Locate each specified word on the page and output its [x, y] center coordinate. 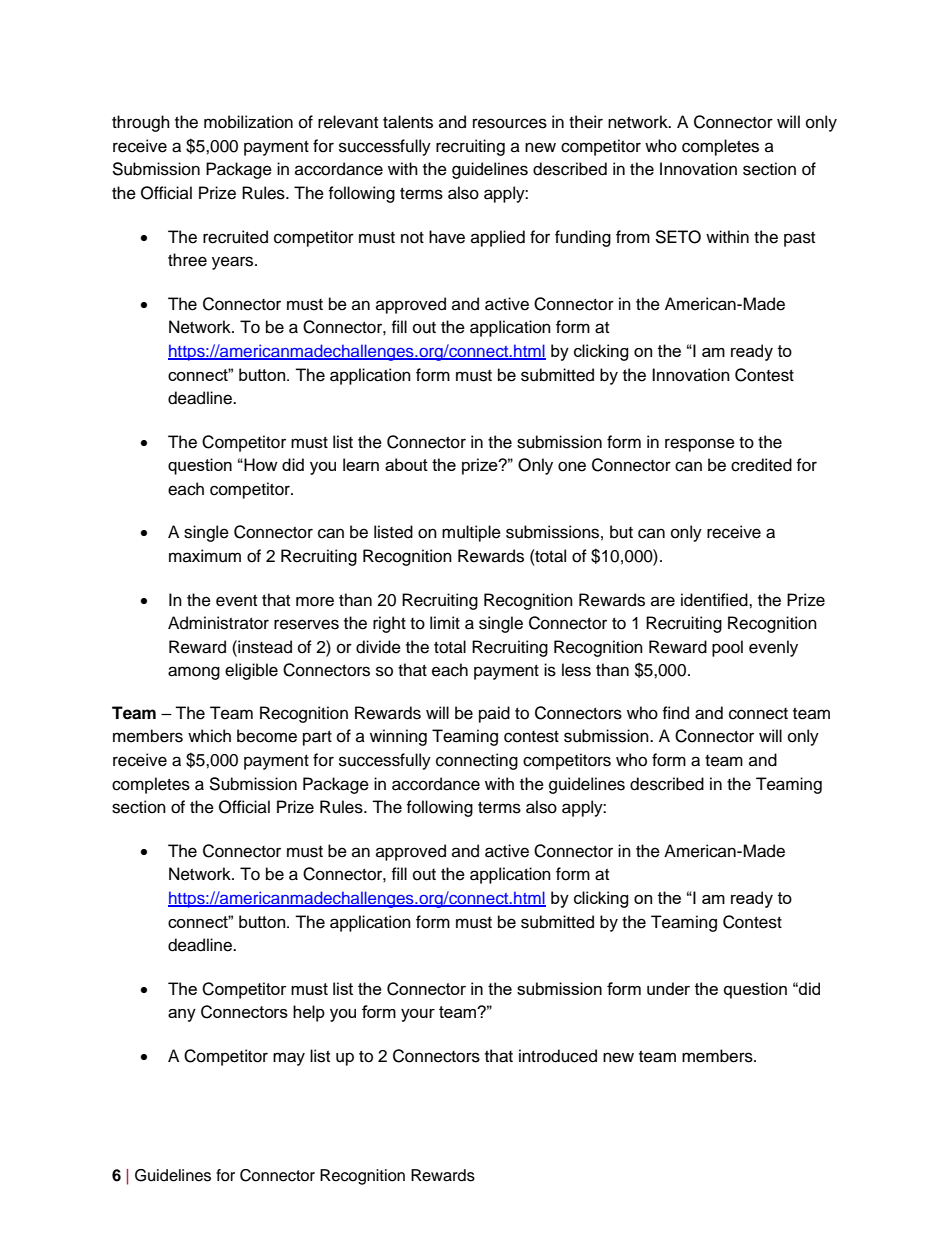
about [406, 464]
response [700, 445]
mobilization [248, 122]
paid [494, 714]
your [418, 1015]
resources [510, 123]
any [182, 1015]
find [675, 713]
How [260, 464]
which [209, 736]
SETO [678, 237]
